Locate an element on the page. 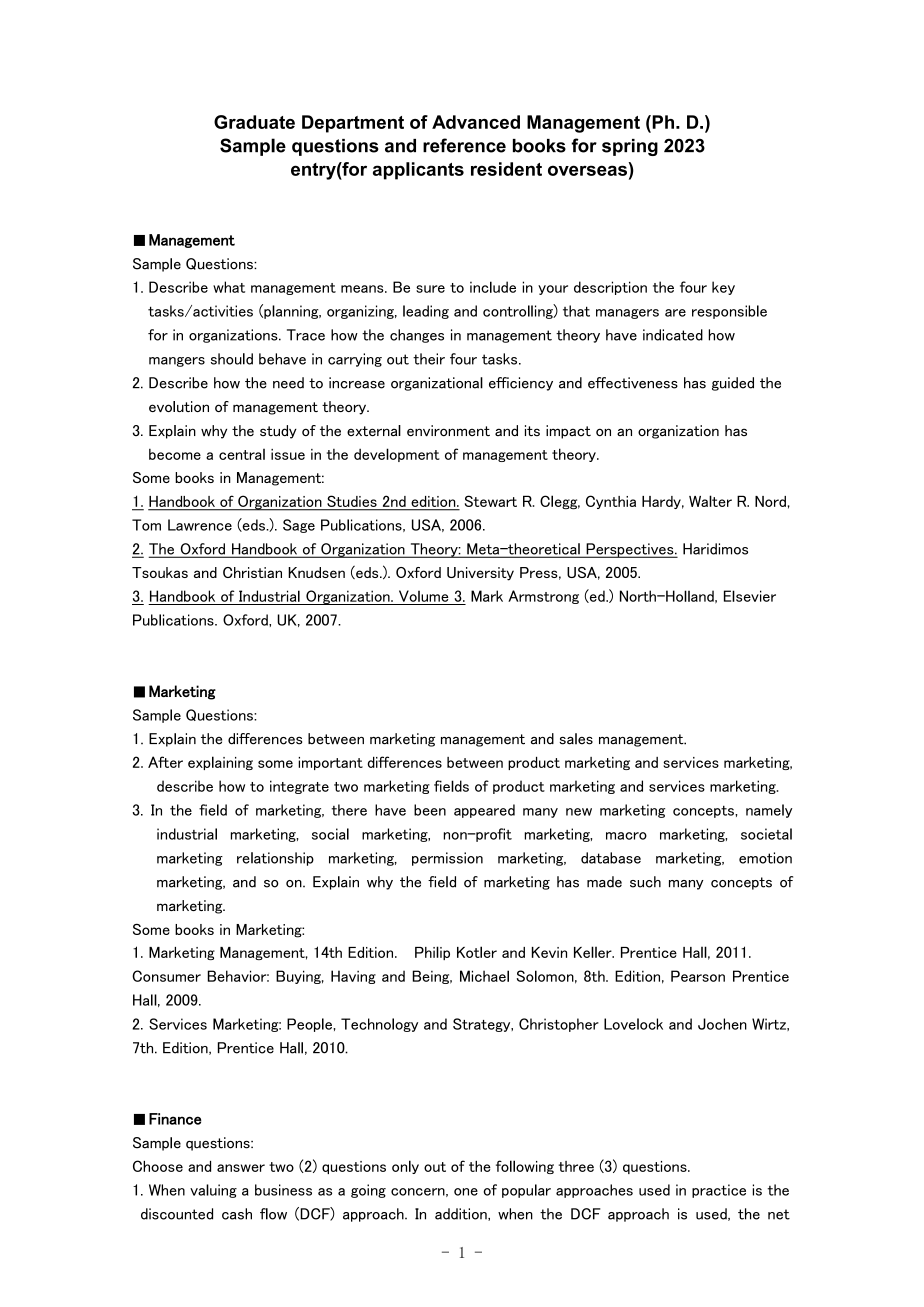  Pearson is located at coordinates (698, 976).
